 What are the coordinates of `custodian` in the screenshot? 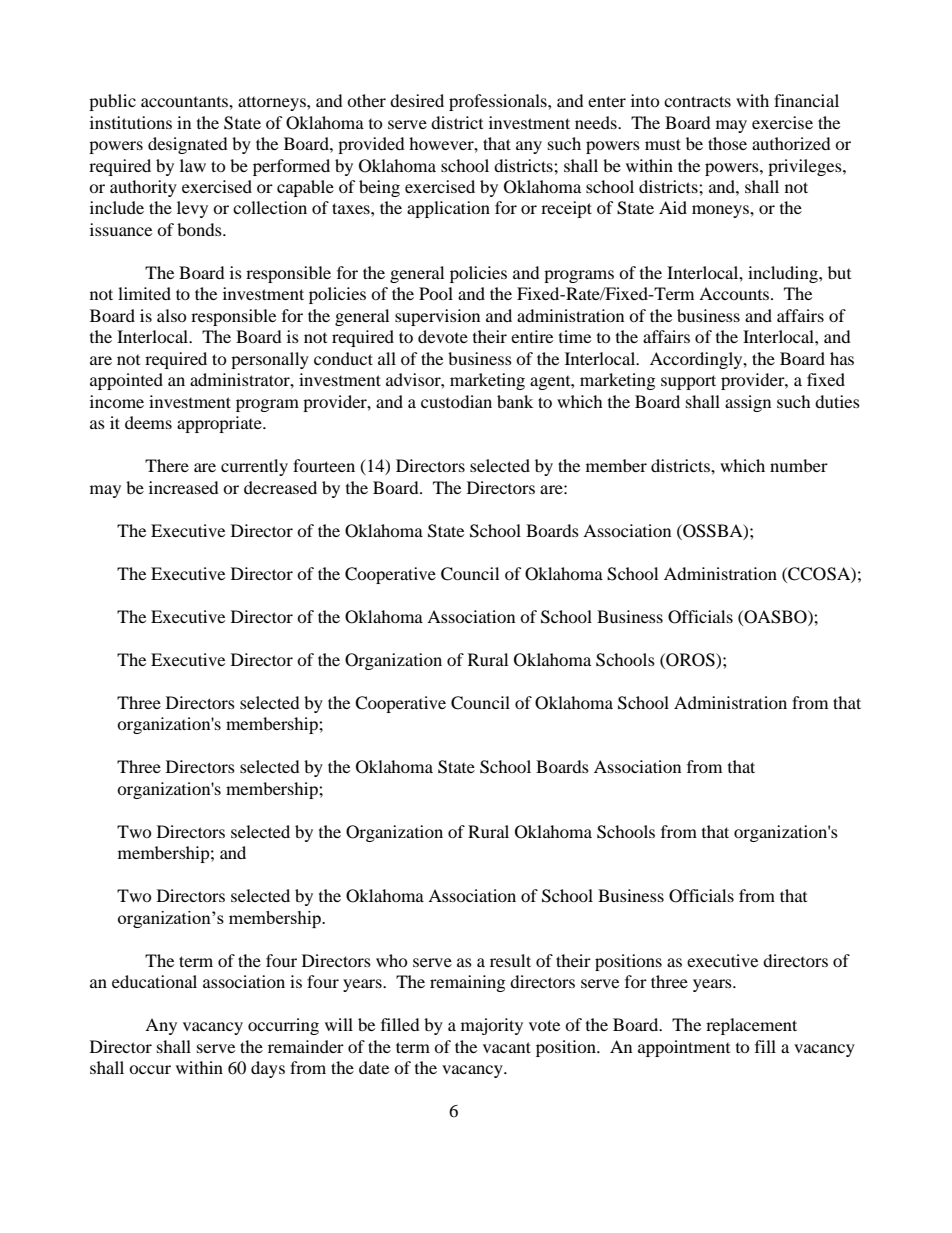 It's located at (456, 401).
